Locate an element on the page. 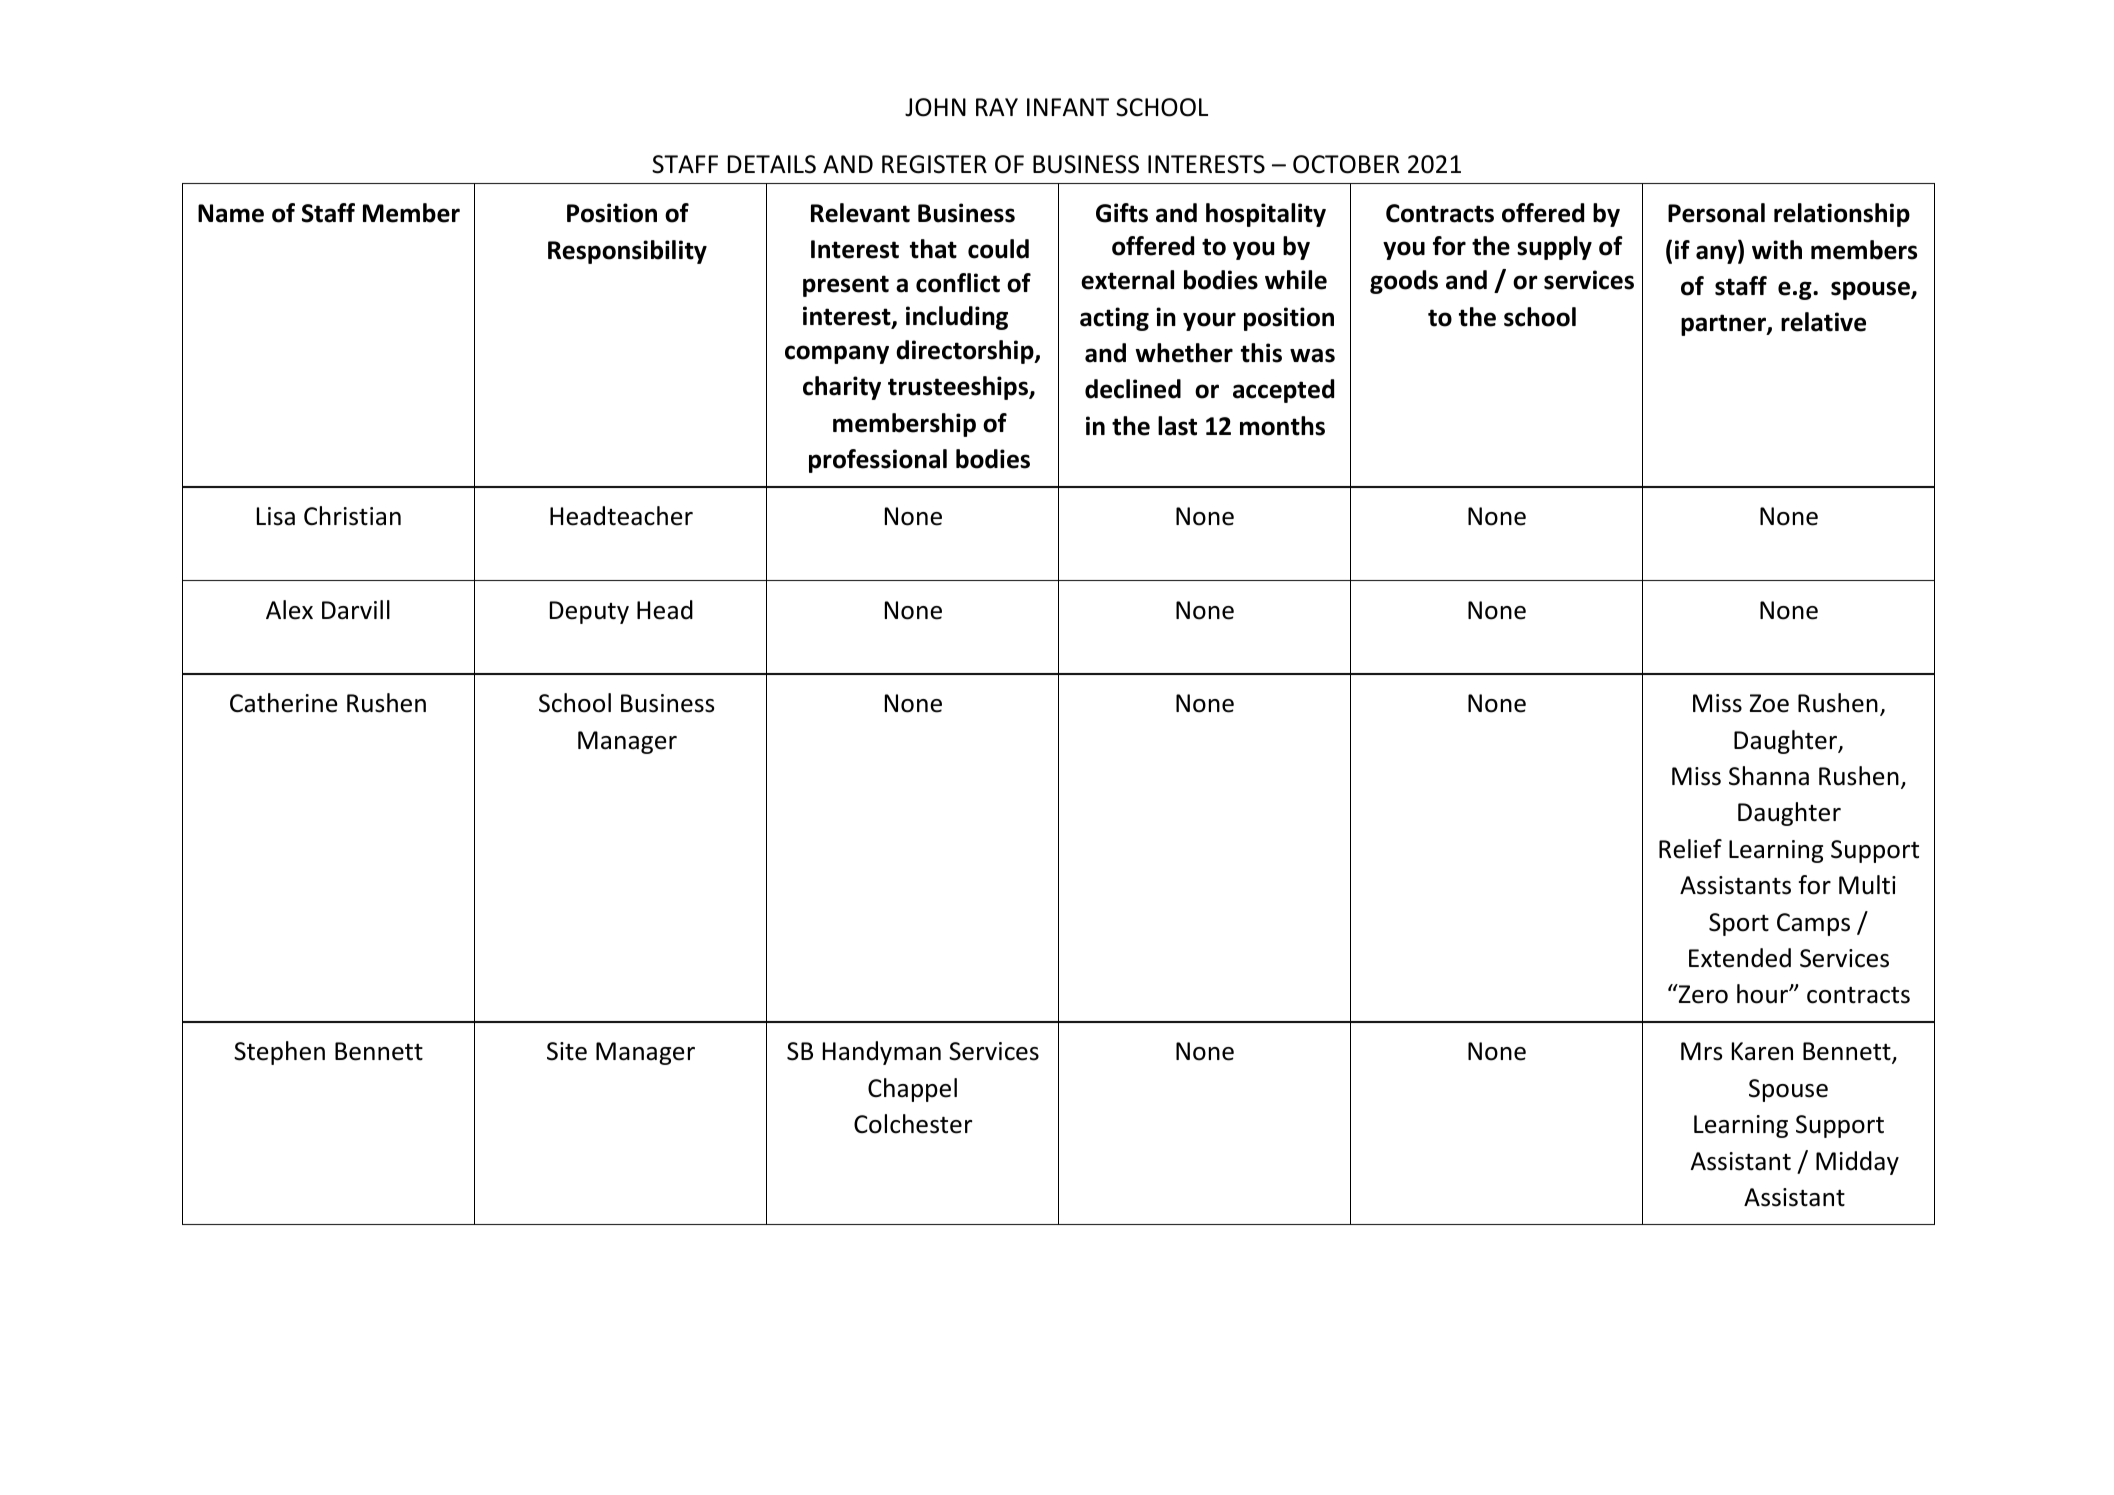 Image resolution: width=2114 pixels, height=1495 pixels. declined is located at coordinates (1133, 389).
